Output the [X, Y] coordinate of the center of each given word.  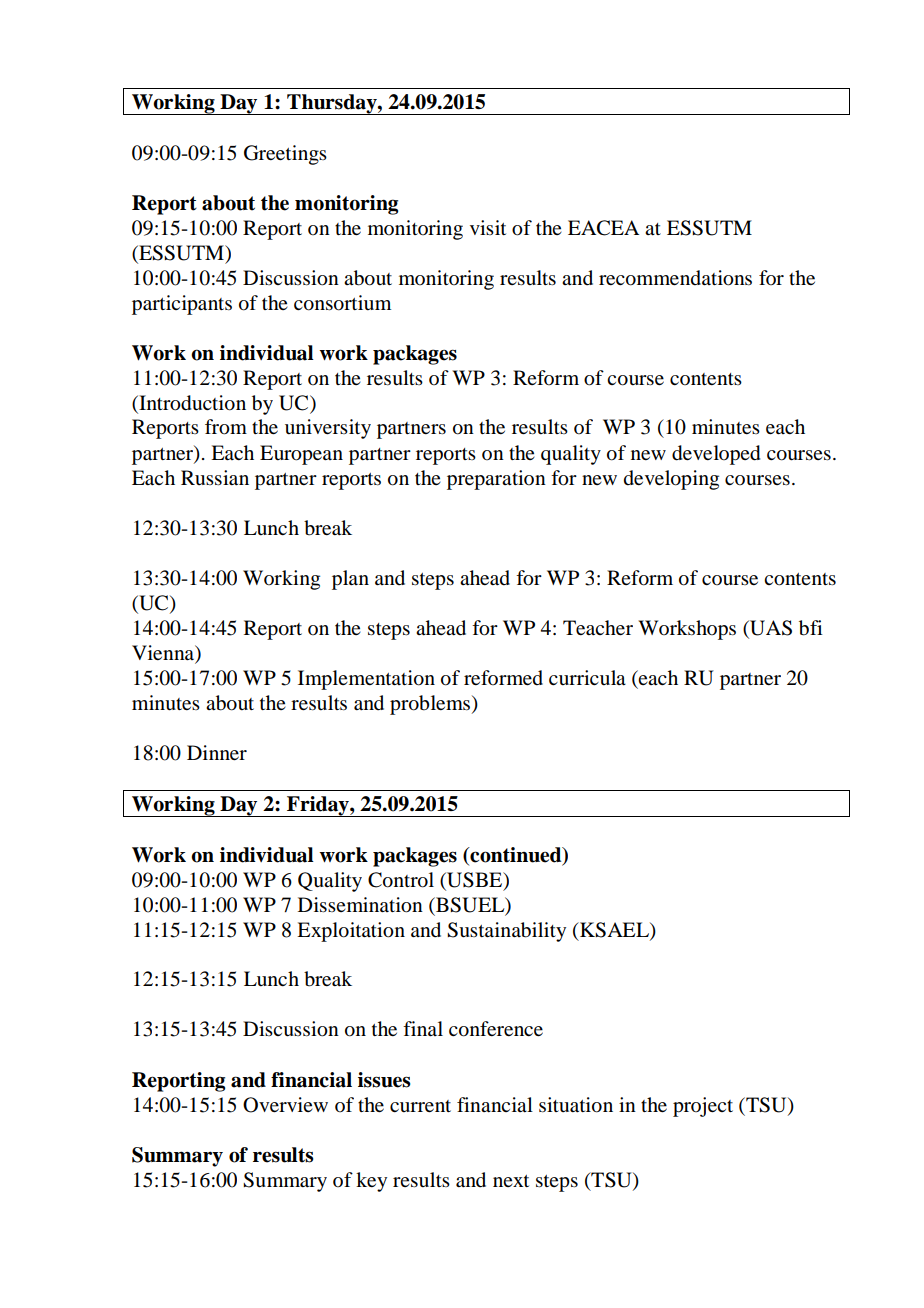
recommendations [675, 278]
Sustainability [506, 932]
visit [488, 227]
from [226, 427]
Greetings [285, 155]
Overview [285, 1105]
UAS [770, 629]
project [703, 1107]
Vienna [164, 652]
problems [430, 705]
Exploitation [351, 932]
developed [716, 455]
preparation [496, 480]
